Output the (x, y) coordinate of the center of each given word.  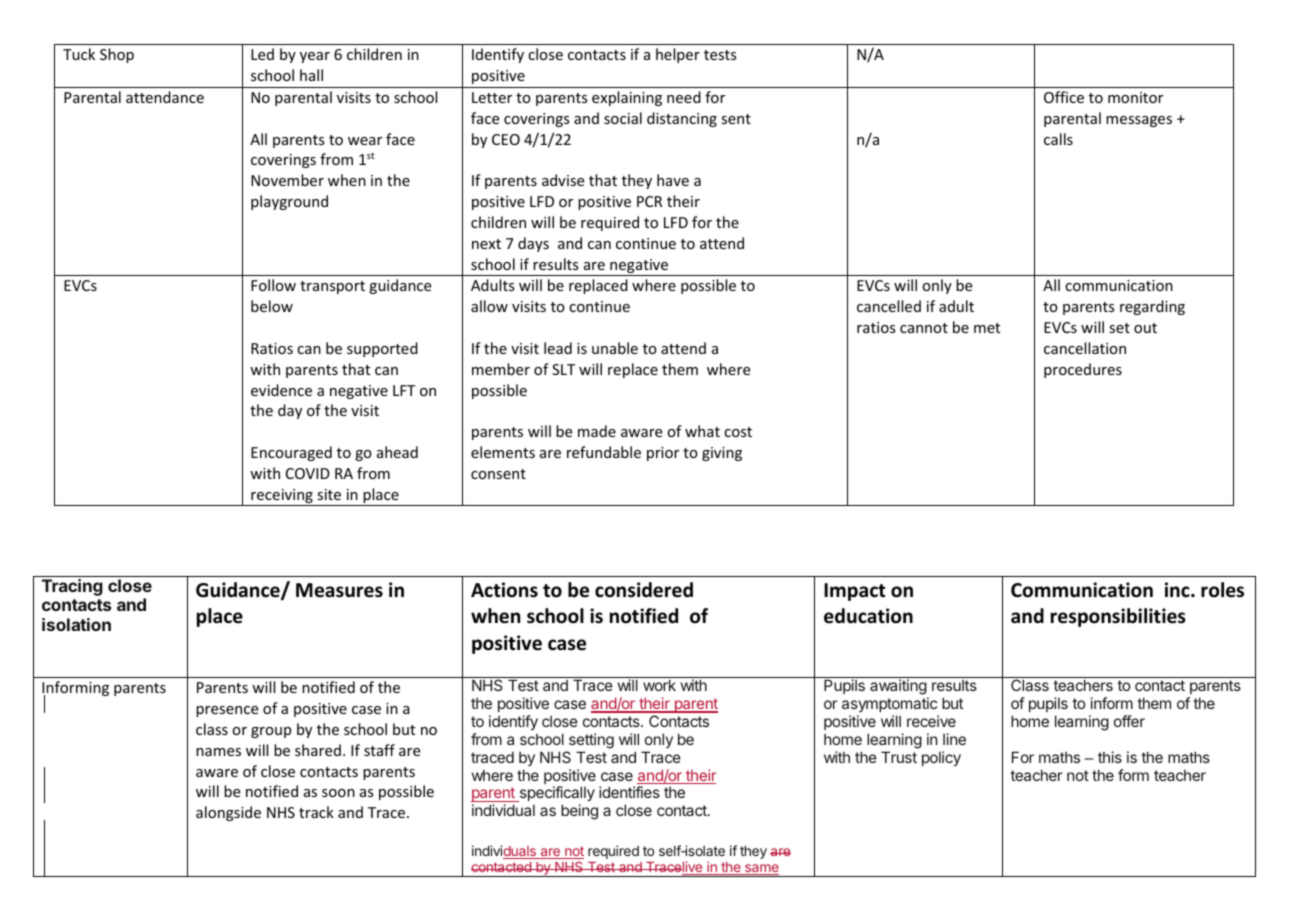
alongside (228, 813)
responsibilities (1118, 617)
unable (615, 348)
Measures (339, 590)
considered (644, 590)
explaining (627, 98)
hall (311, 75)
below (272, 306)
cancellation (1085, 348)
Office (1064, 97)
